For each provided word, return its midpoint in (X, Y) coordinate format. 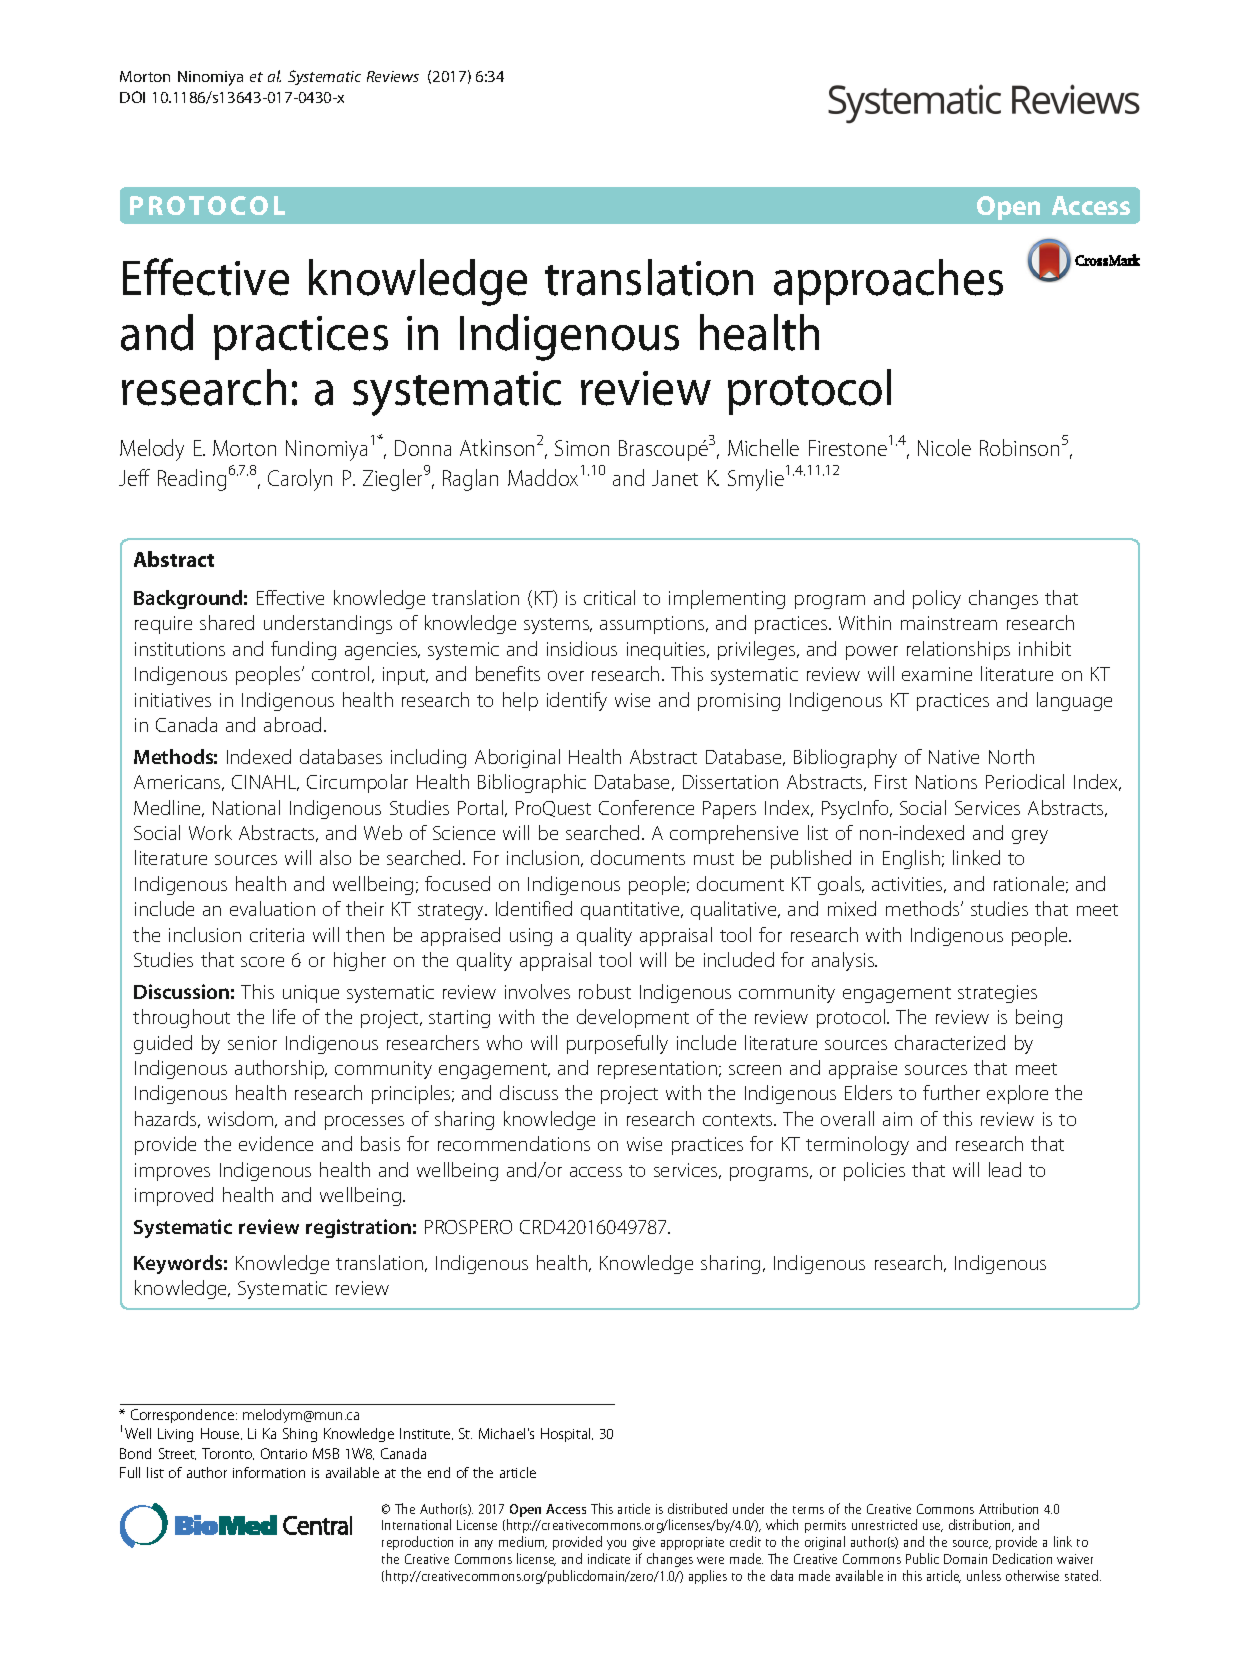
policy (937, 599)
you (616, 1545)
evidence (276, 1143)
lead (1005, 1169)
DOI (132, 97)
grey (1030, 837)
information (269, 1472)
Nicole (944, 447)
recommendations (514, 1143)
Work (210, 832)
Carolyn (300, 480)
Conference (646, 807)
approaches (888, 282)
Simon (582, 448)
